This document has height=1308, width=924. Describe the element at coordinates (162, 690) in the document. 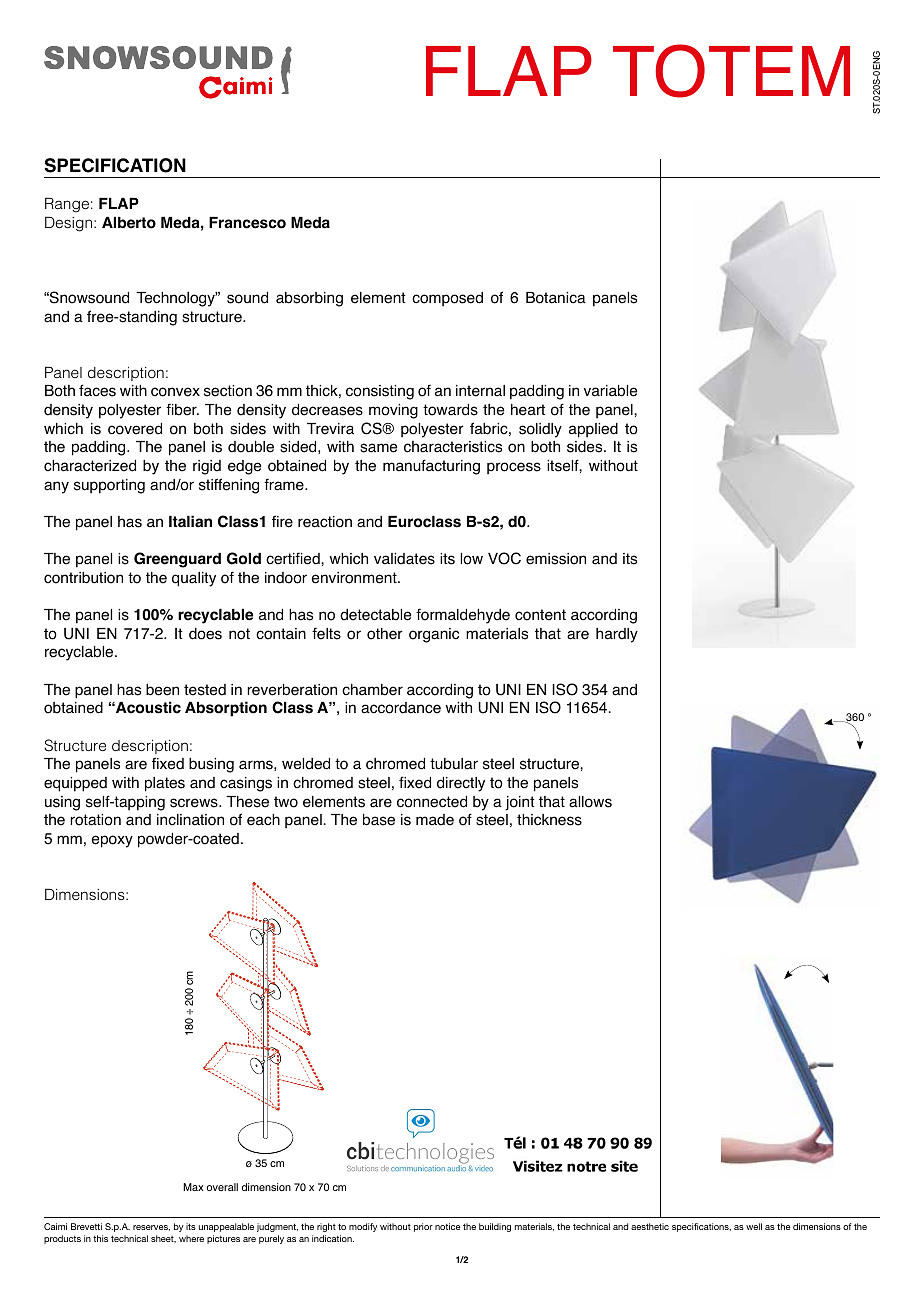

I see `been` at that location.
